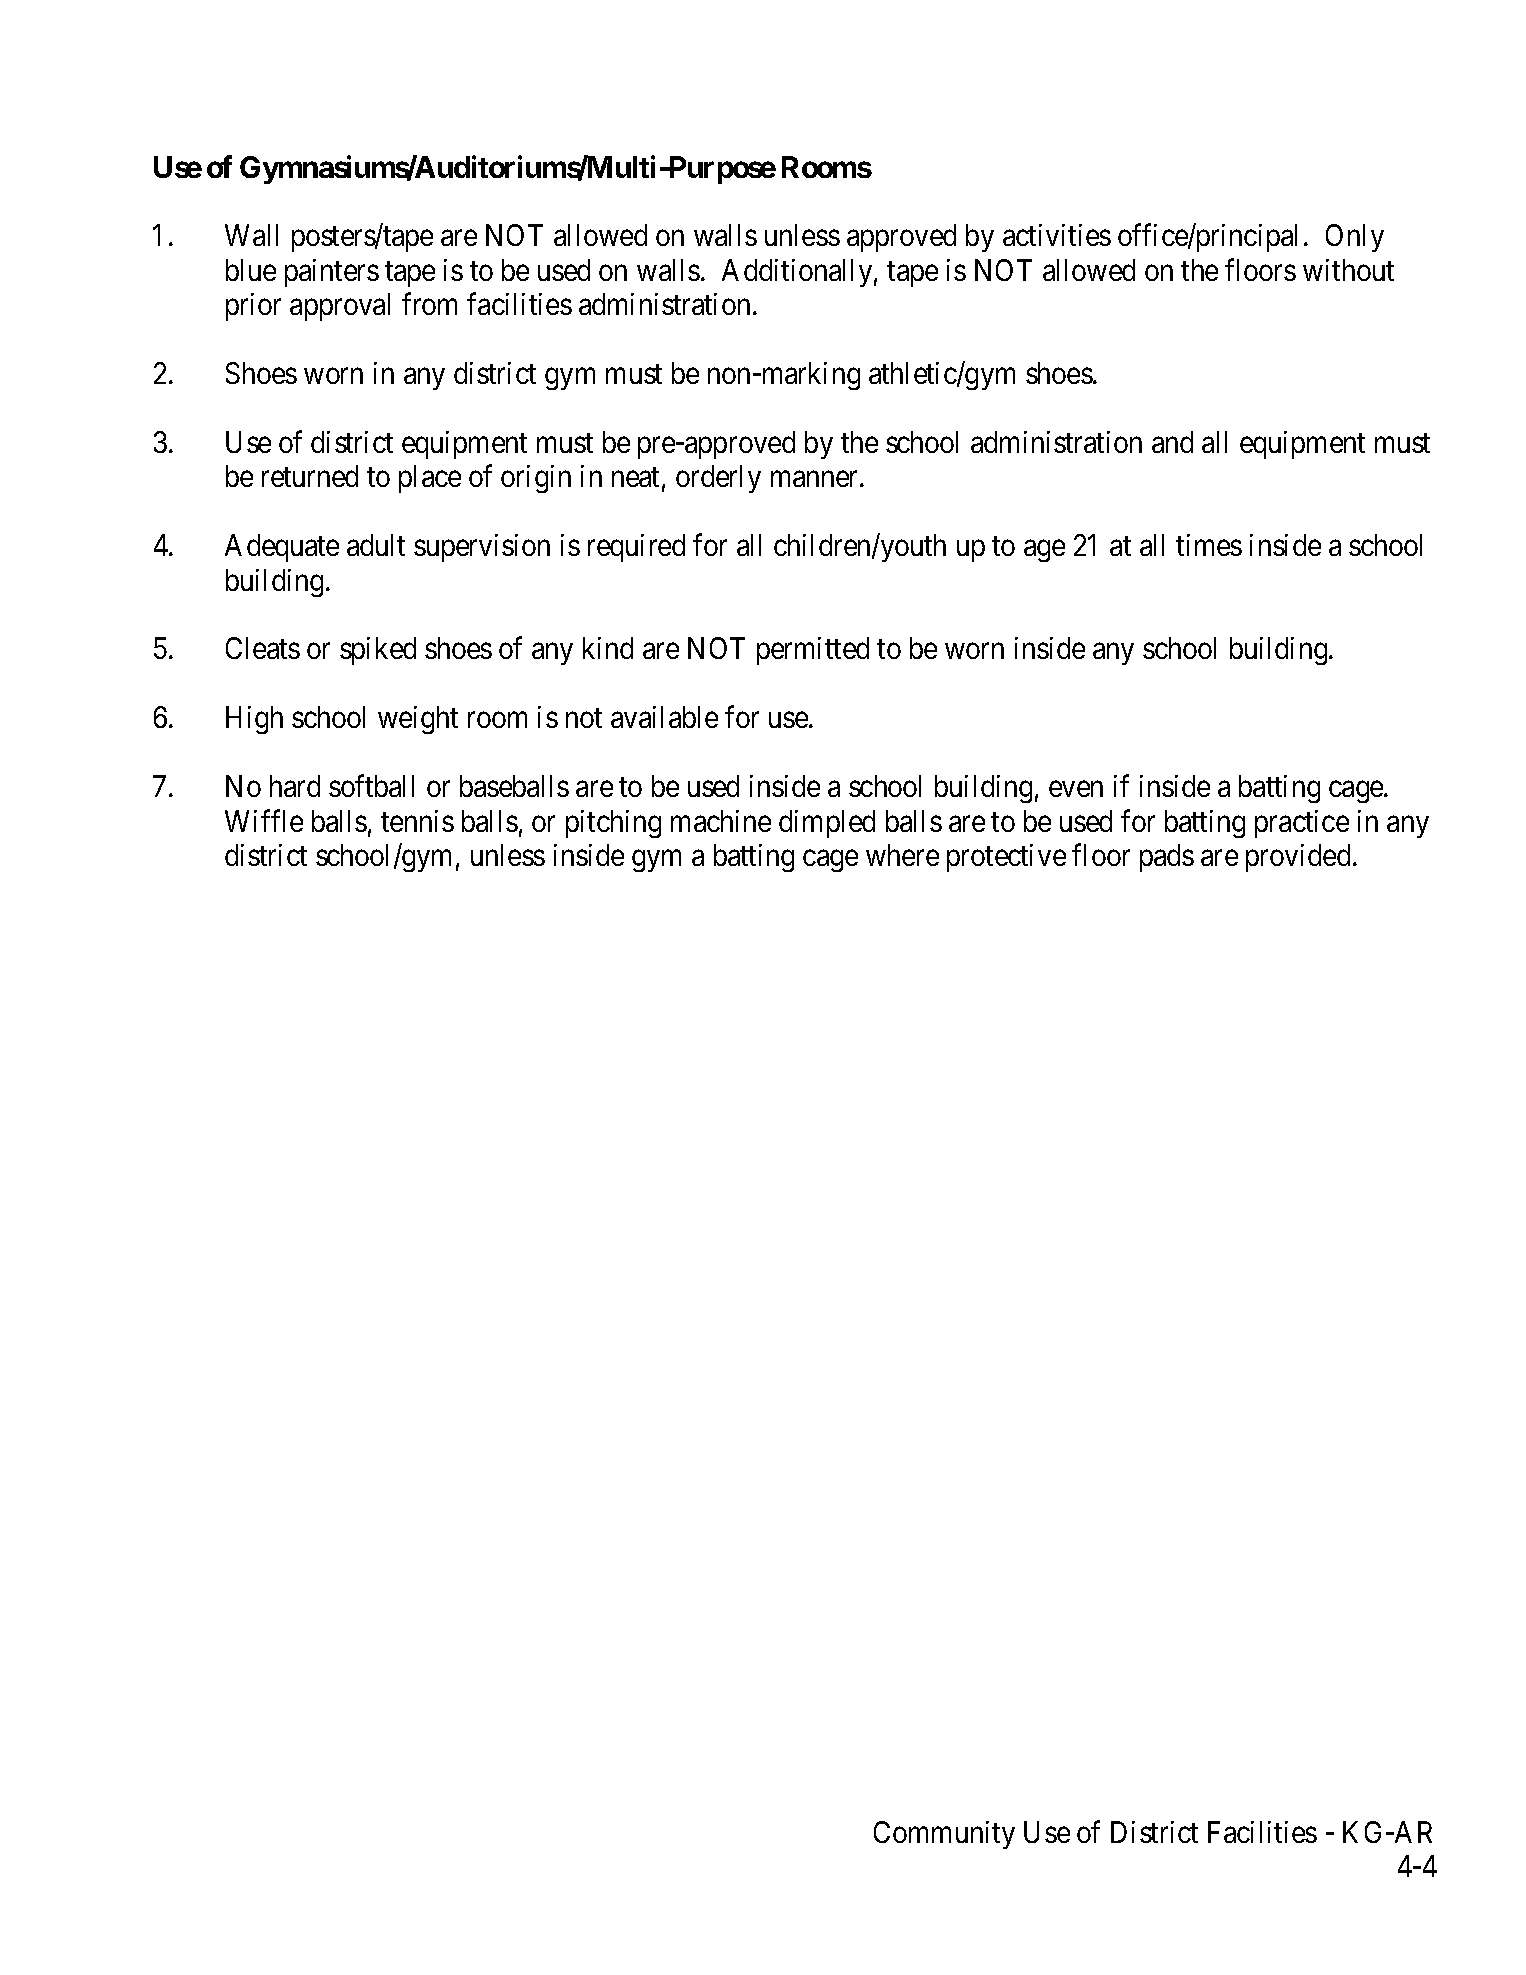 This image has width=1526, height=1975. What do you see at coordinates (332, 273) in the image?
I see `painters` at bounding box center [332, 273].
